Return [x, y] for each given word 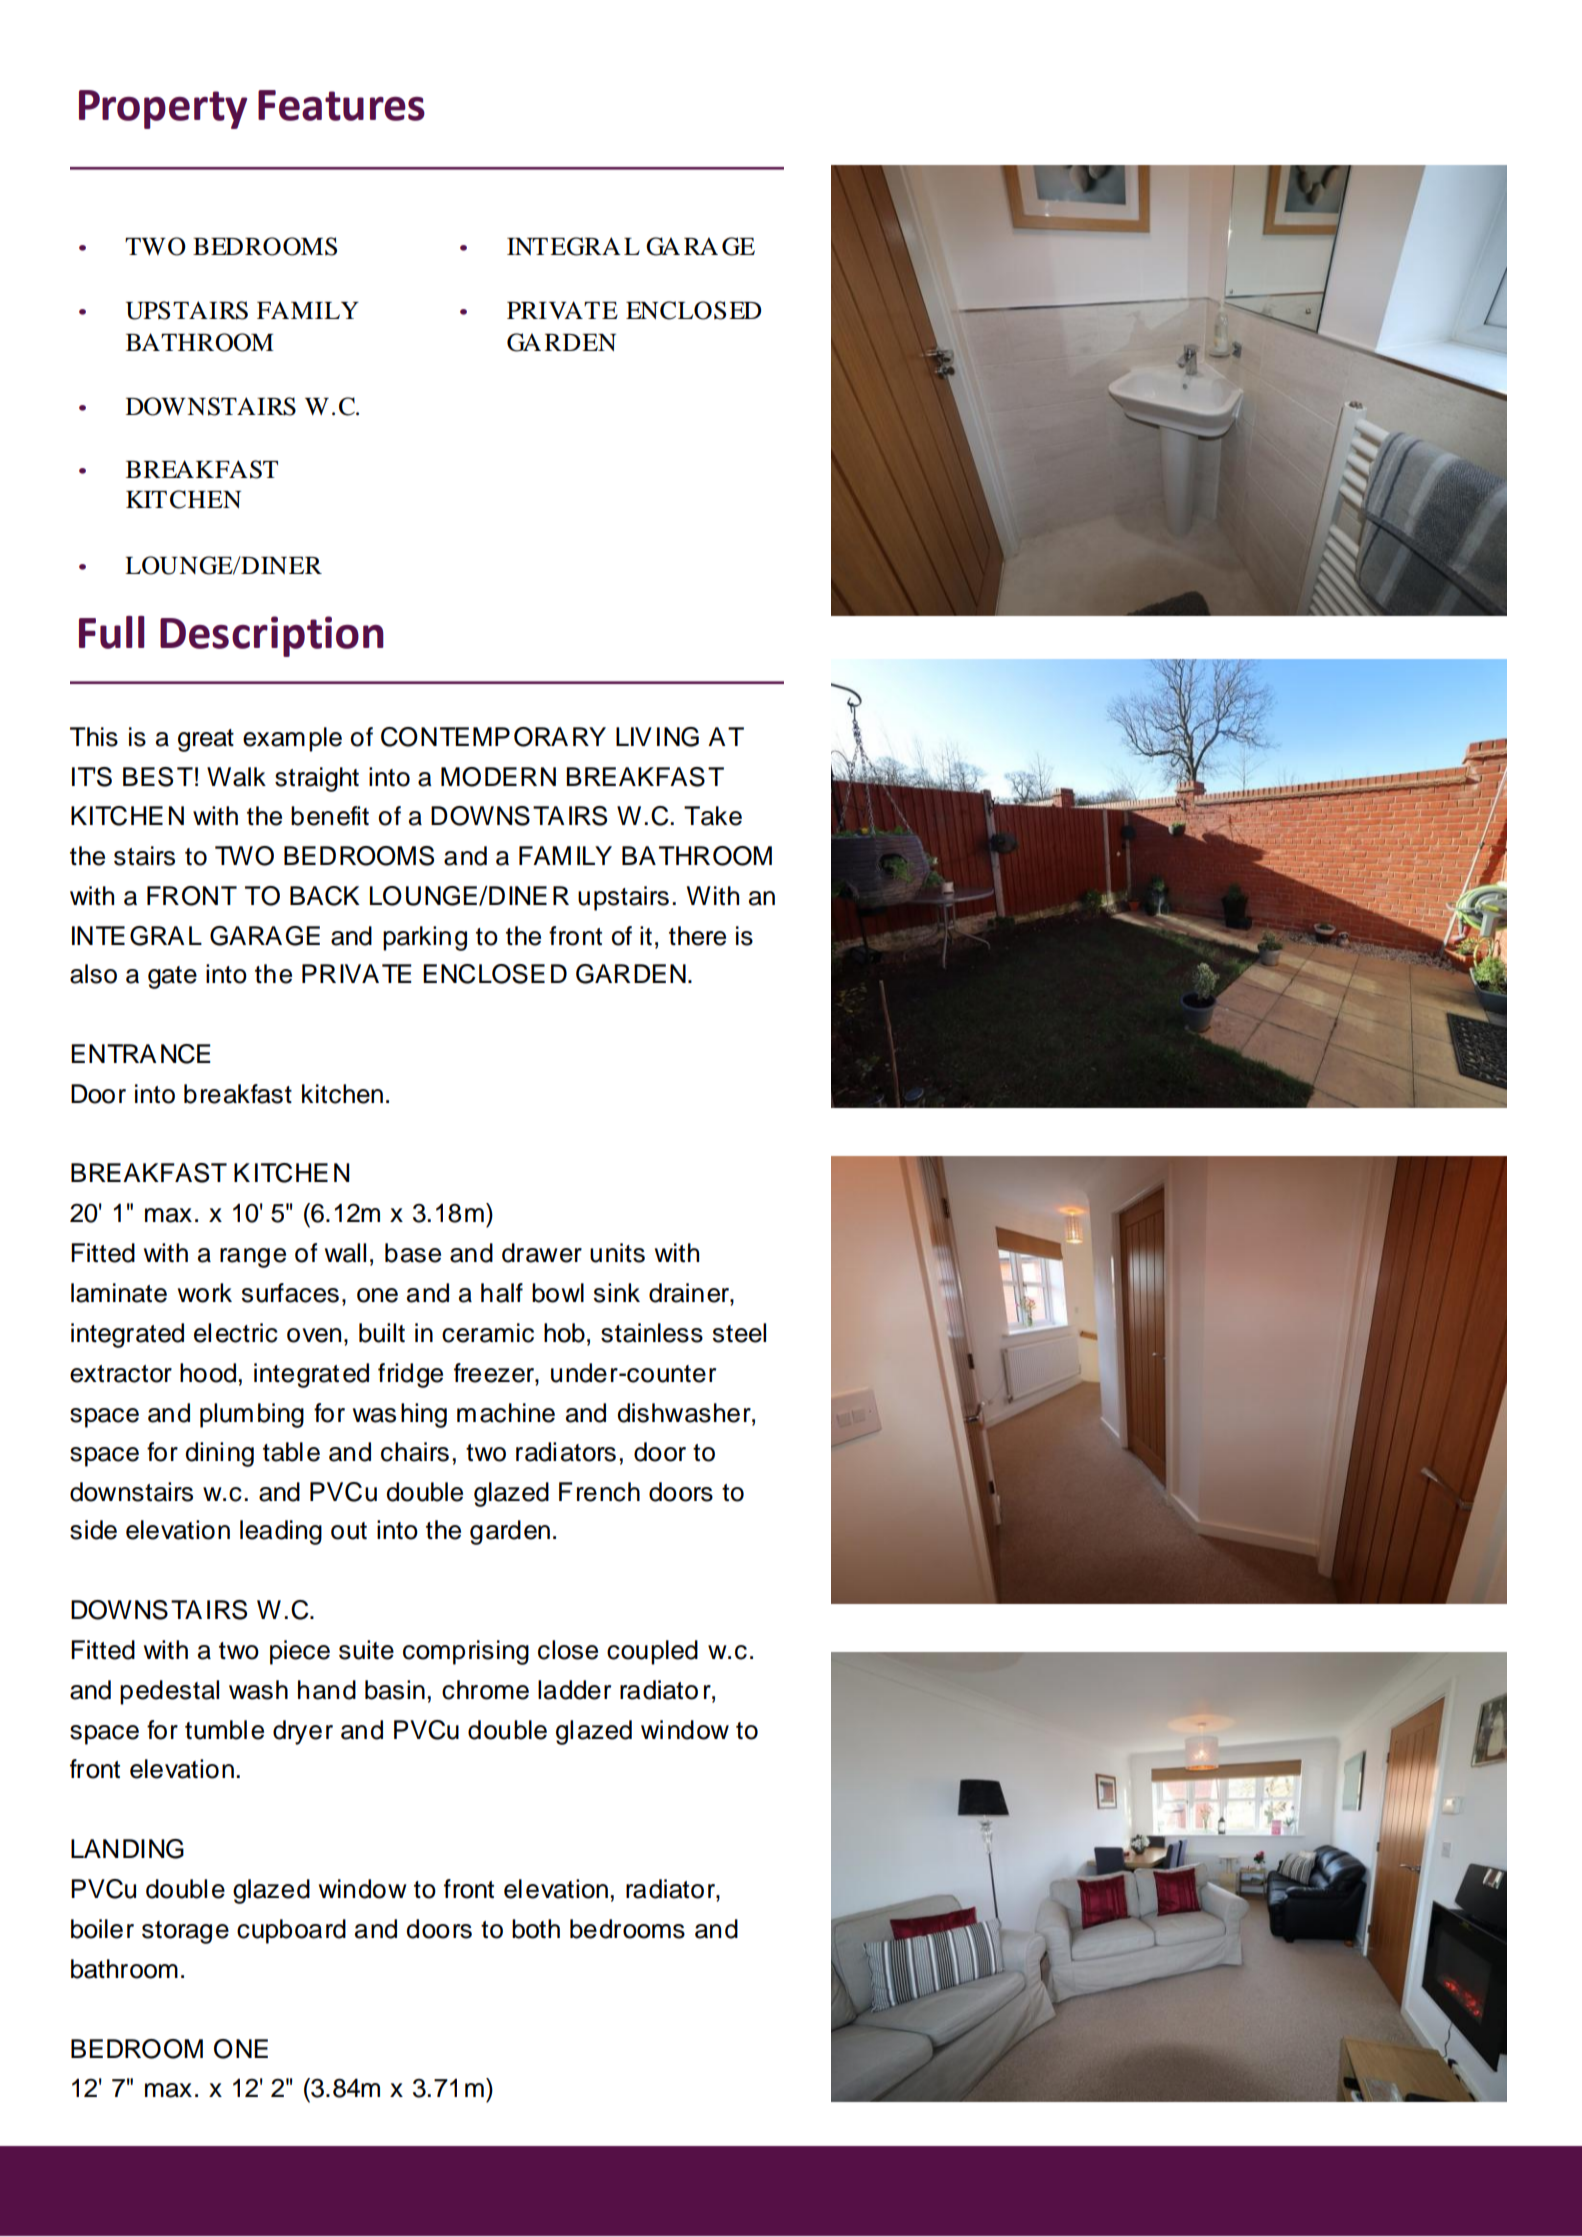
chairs [415, 1452]
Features [341, 105]
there [697, 936]
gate [172, 977]
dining [219, 1454]
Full [112, 632]
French [599, 1492]
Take [713, 816]
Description [272, 636]
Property [163, 109]
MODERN [498, 777]
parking [425, 938]
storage [185, 1932]
